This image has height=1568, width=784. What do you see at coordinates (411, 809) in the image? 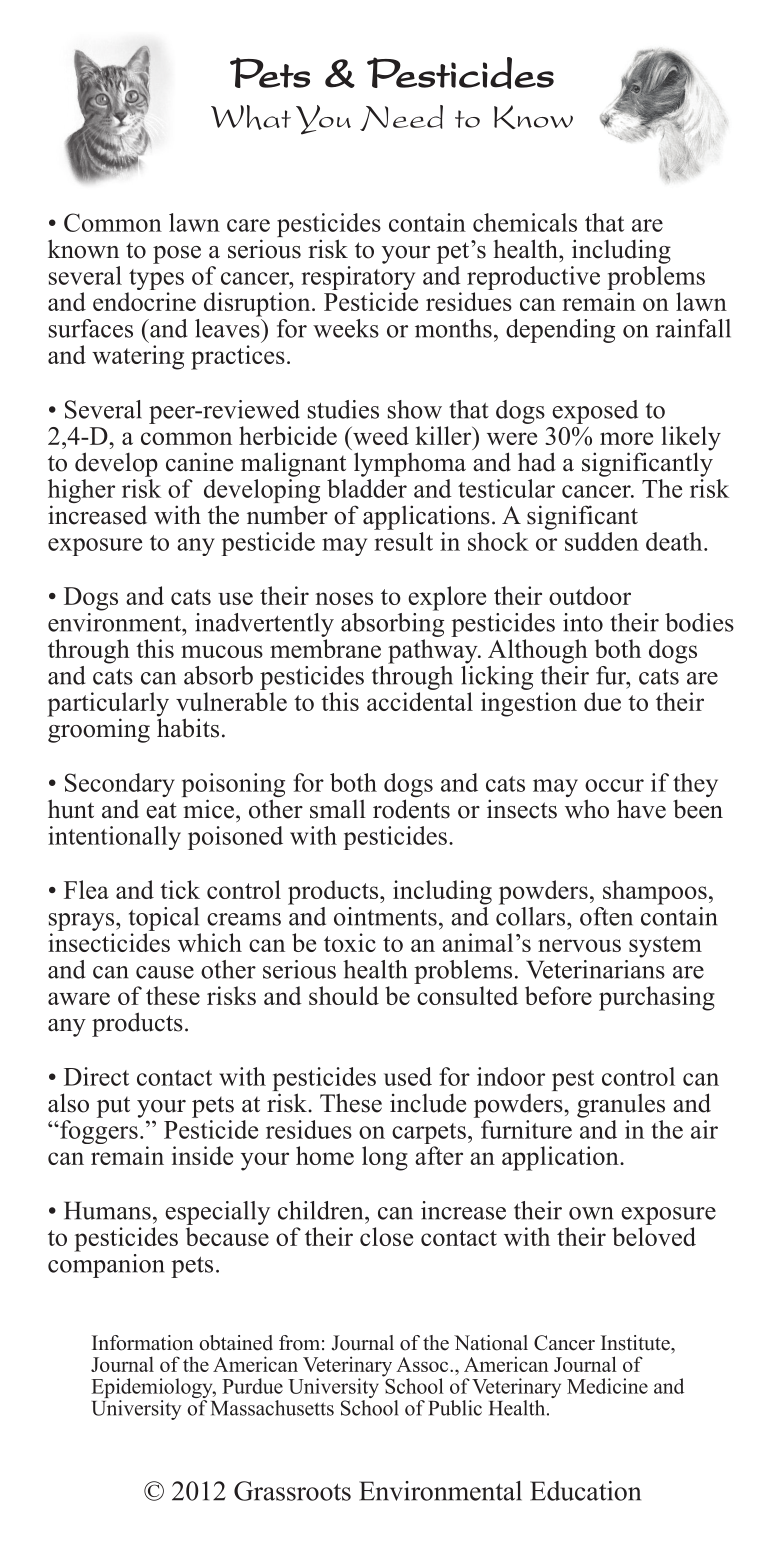
I see `rodents` at bounding box center [411, 809].
